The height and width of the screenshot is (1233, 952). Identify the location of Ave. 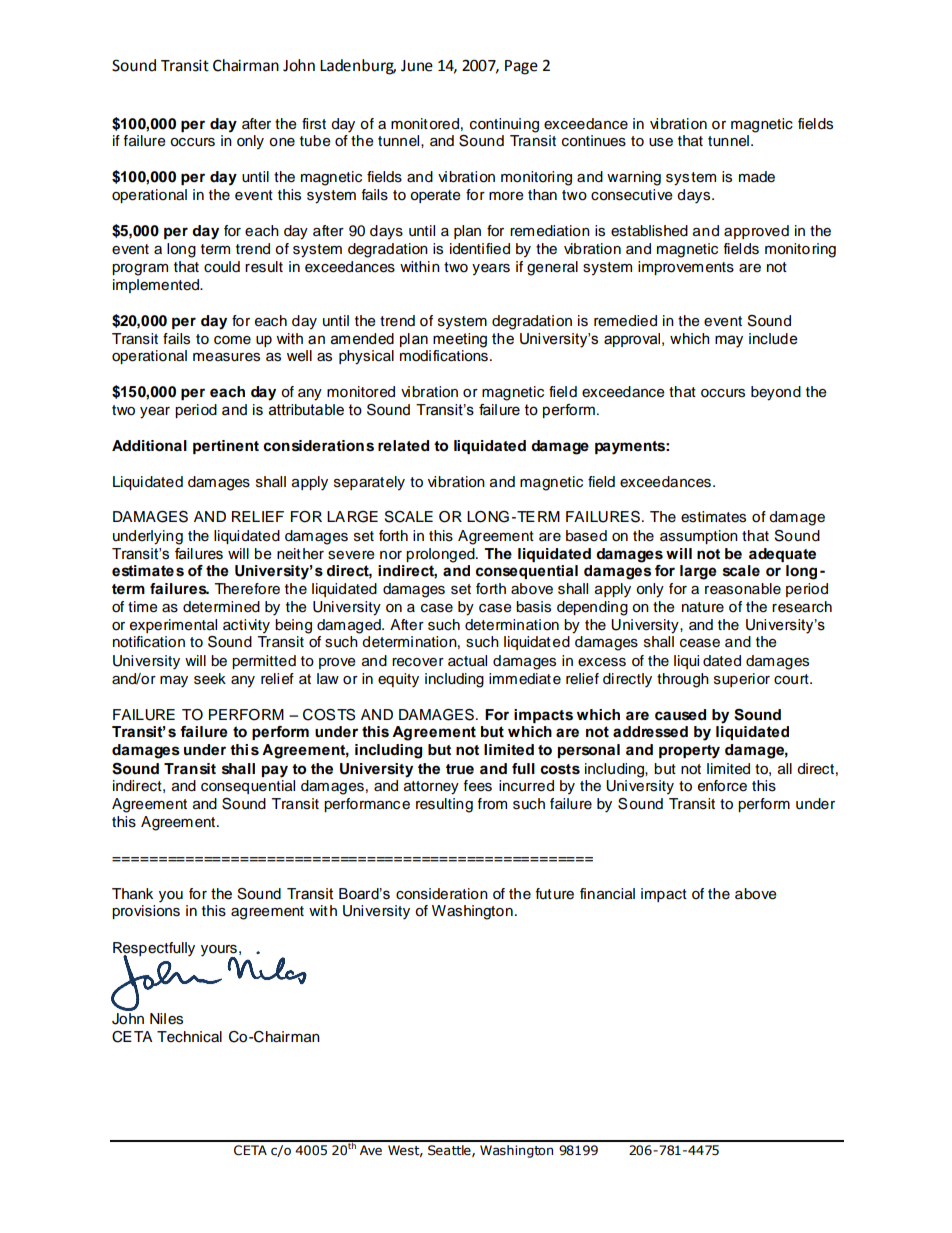
(371, 1150).
